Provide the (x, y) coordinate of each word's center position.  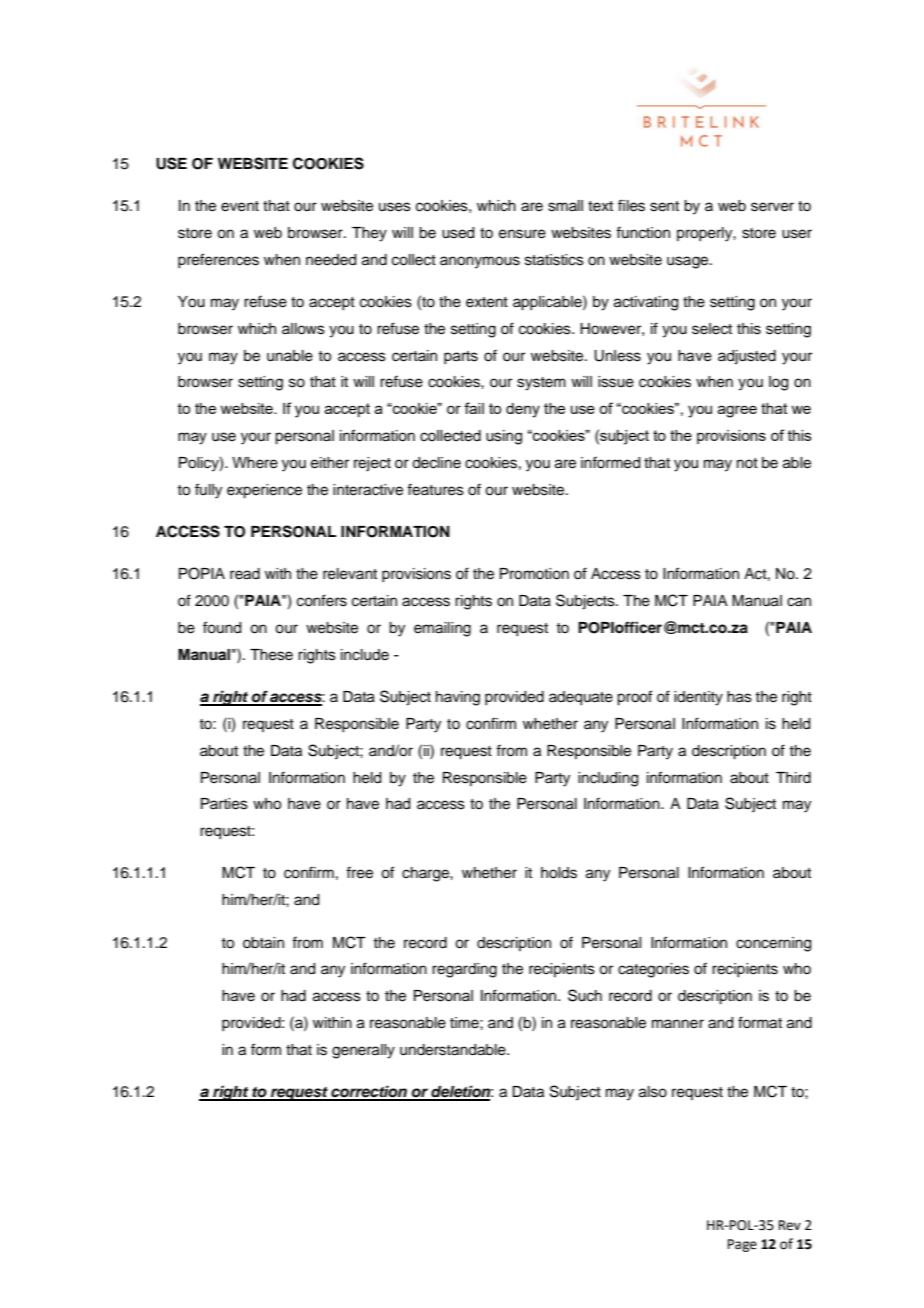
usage (689, 262)
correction (369, 1092)
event (240, 206)
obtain (263, 943)
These (271, 655)
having (458, 698)
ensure (522, 234)
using (504, 437)
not (747, 463)
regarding (464, 970)
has (739, 697)
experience (264, 491)
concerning (773, 944)
